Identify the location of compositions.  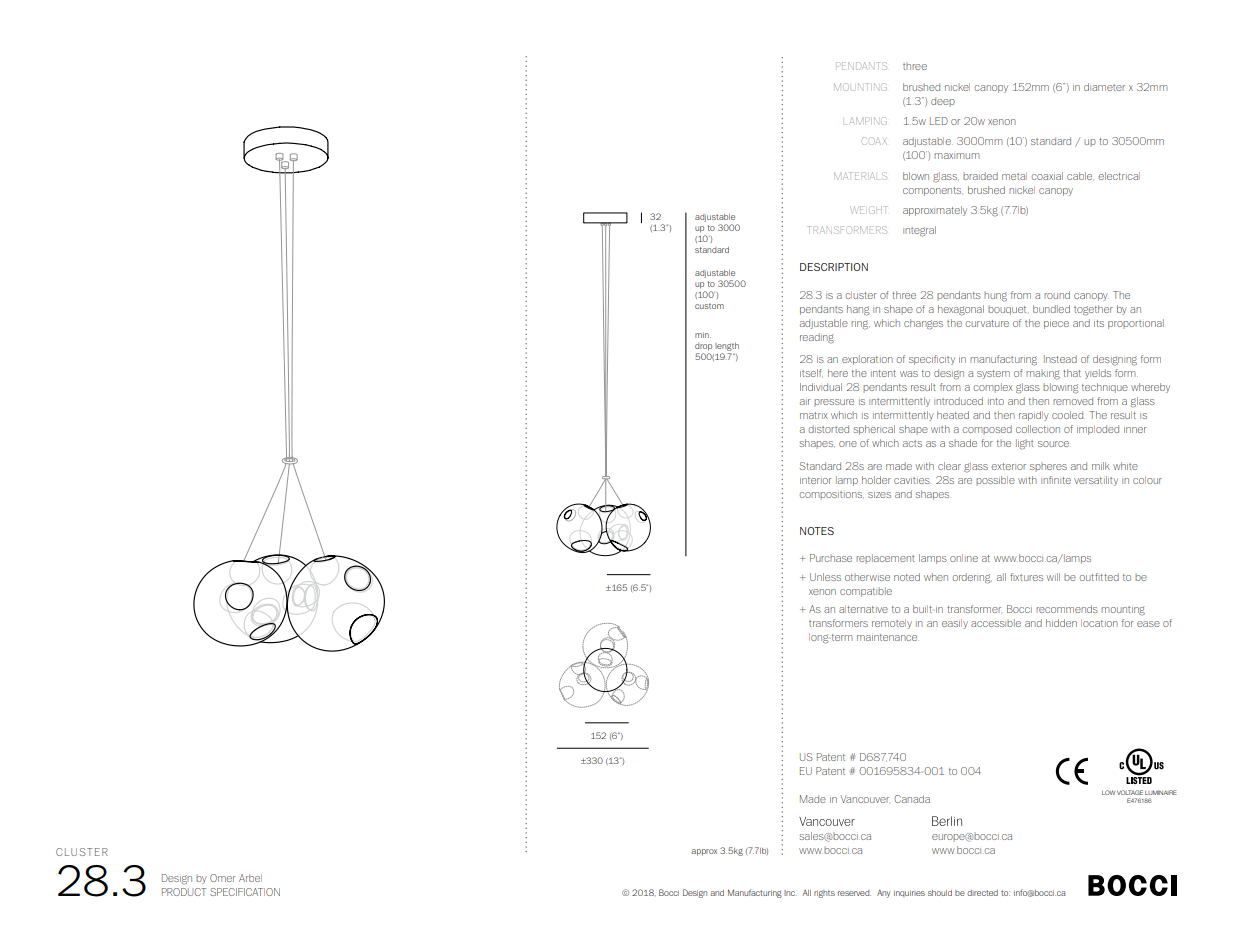
(831, 495).
